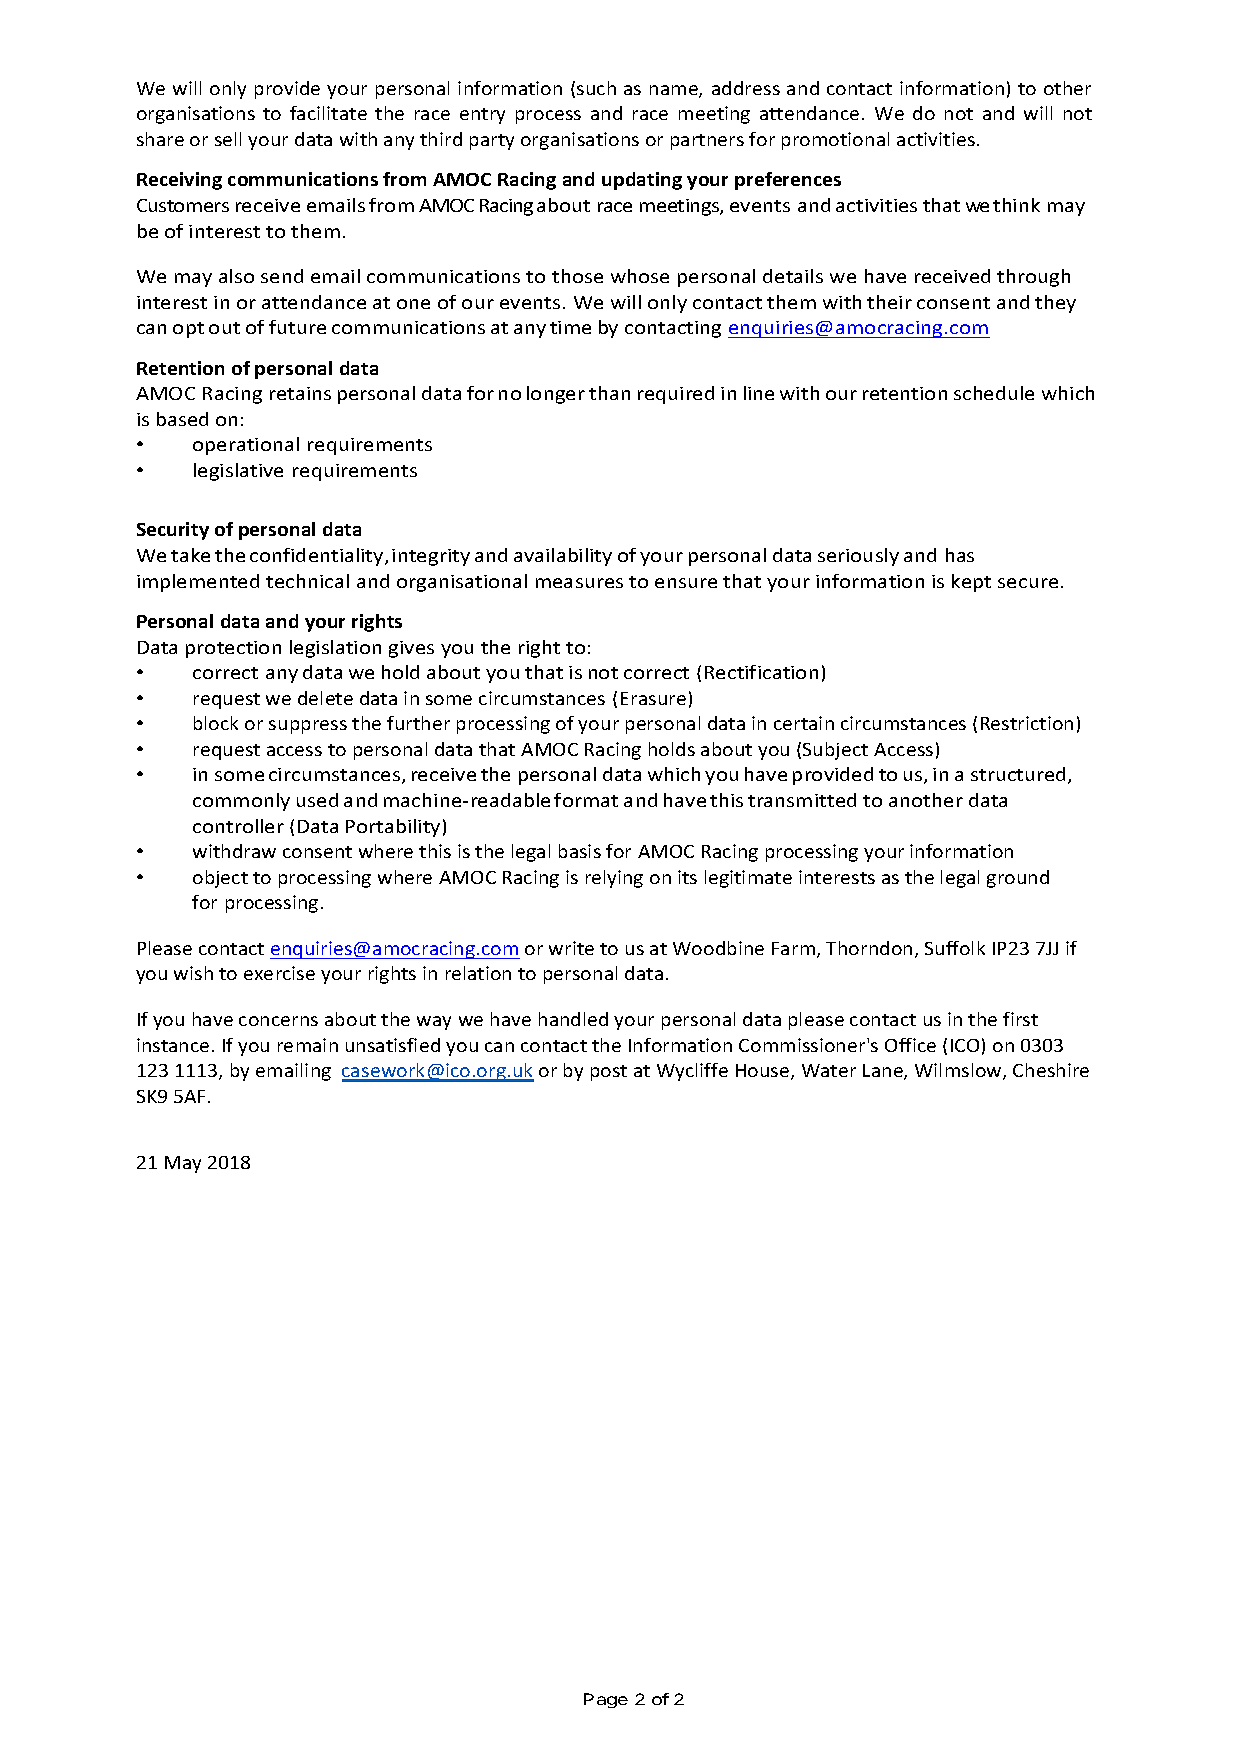 Image resolution: width=1246 pixels, height=1762 pixels. I want to click on object, so click(220, 879).
